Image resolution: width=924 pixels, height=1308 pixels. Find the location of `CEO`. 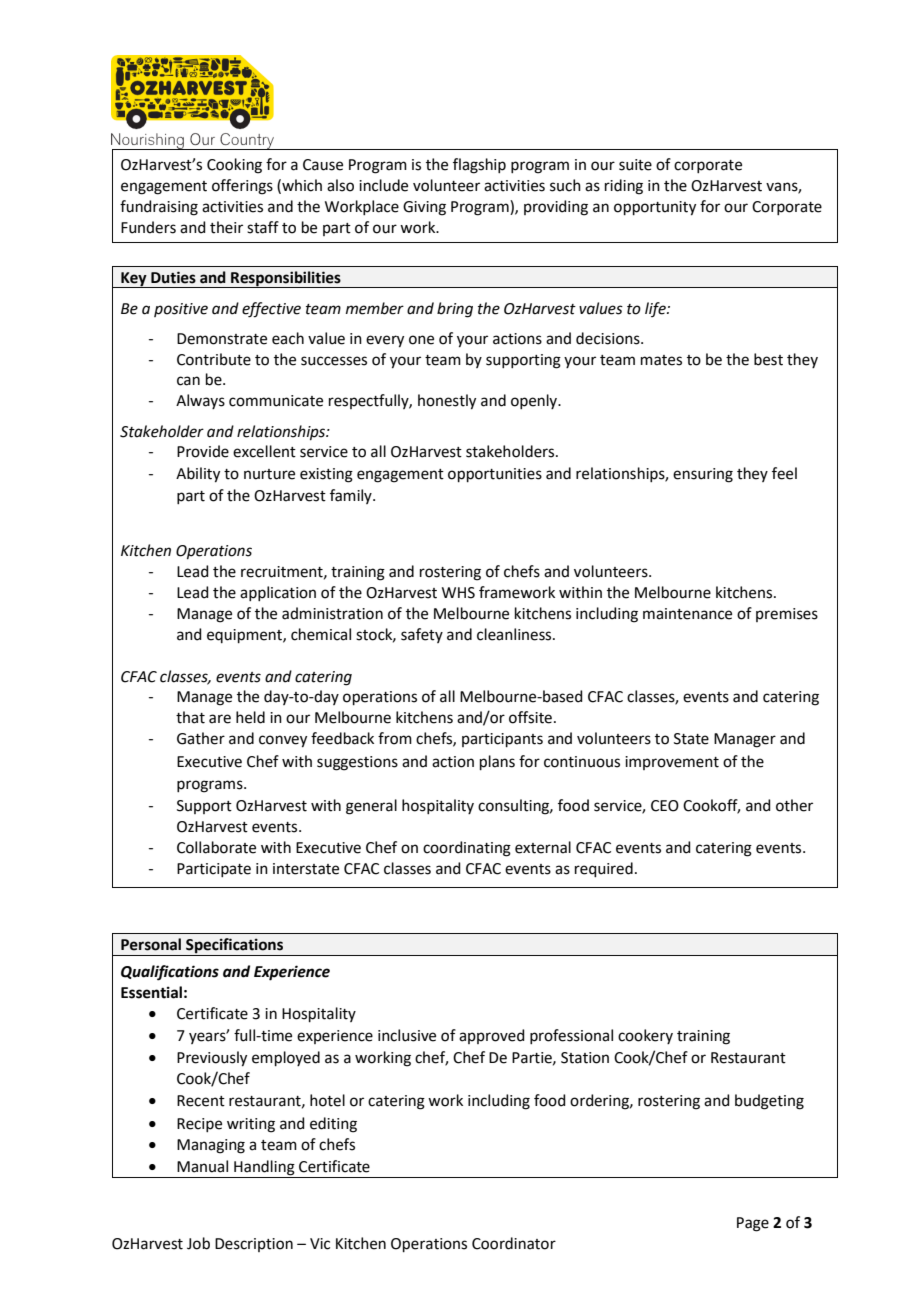

CEO is located at coordinates (665, 806).
